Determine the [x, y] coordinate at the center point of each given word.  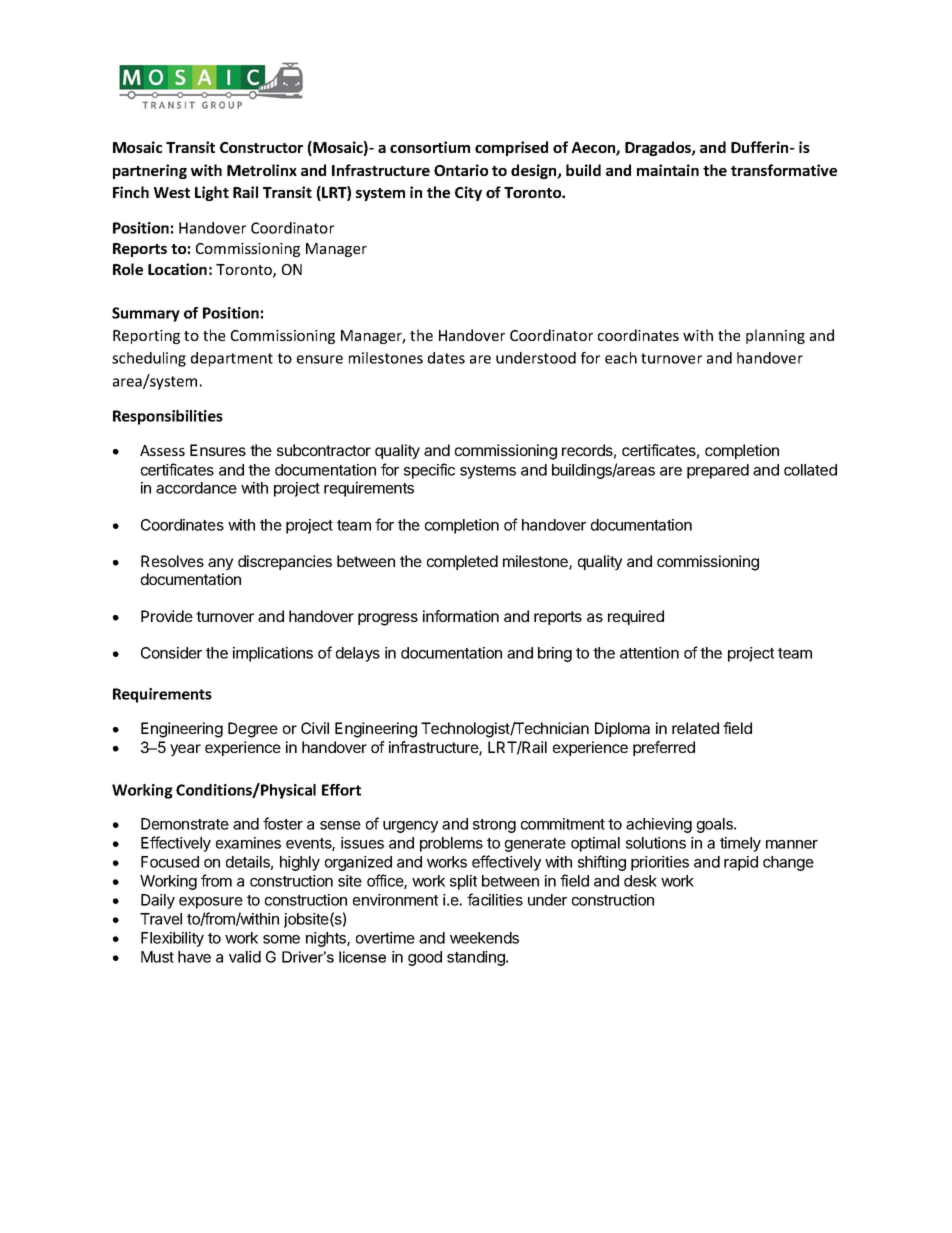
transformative [784, 170]
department [232, 359]
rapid [741, 863]
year [185, 750]
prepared [718, 471]
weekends [484, 938]
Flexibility [172, 939]
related [695, 728]
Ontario [461, 170]
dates [446, 358]
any [220, 564]
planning [775, 336]
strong [494, 826]
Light [212, 193]
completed [462, 562]
